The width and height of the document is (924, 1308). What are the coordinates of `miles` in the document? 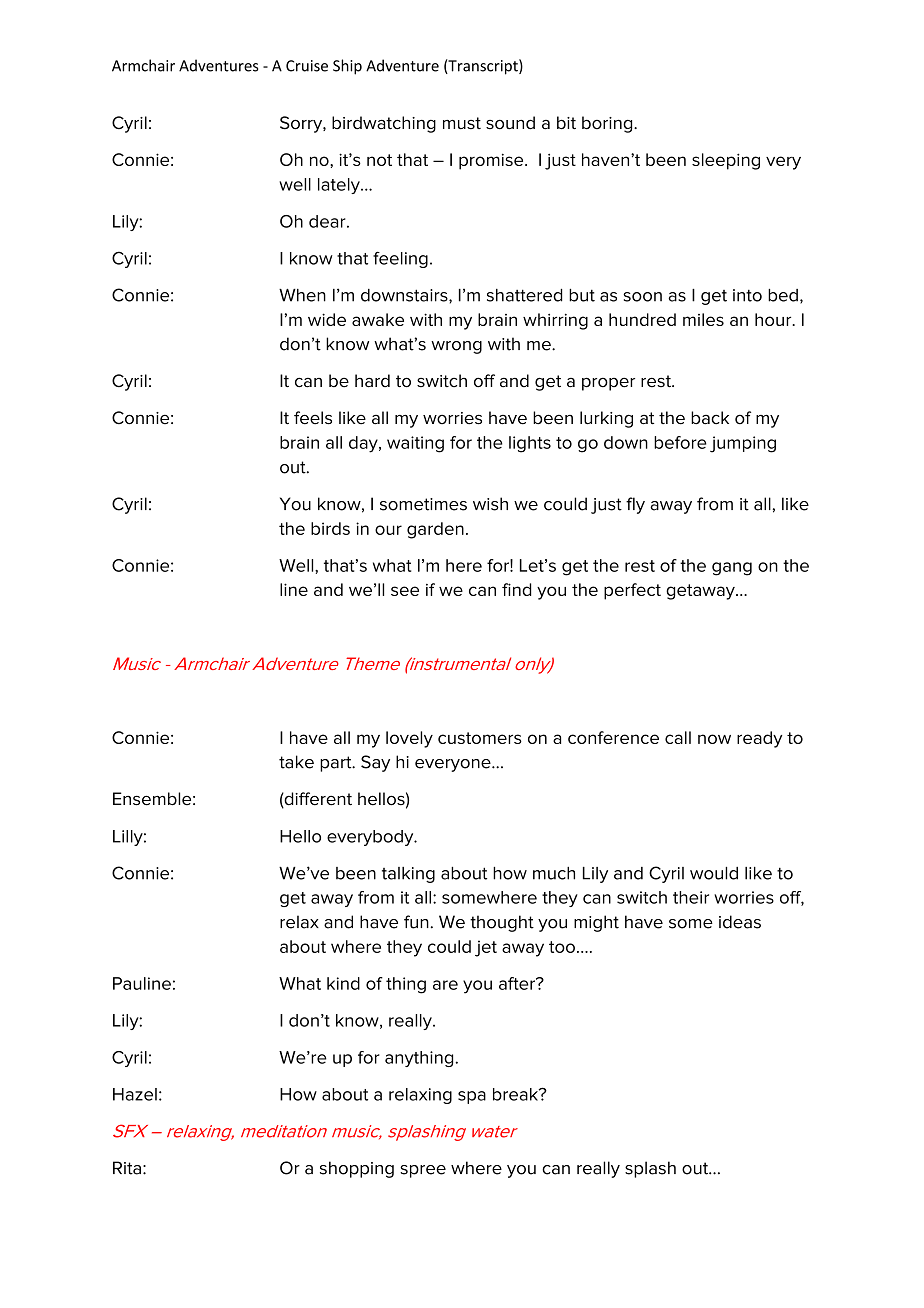 It's located at (703, 319).
